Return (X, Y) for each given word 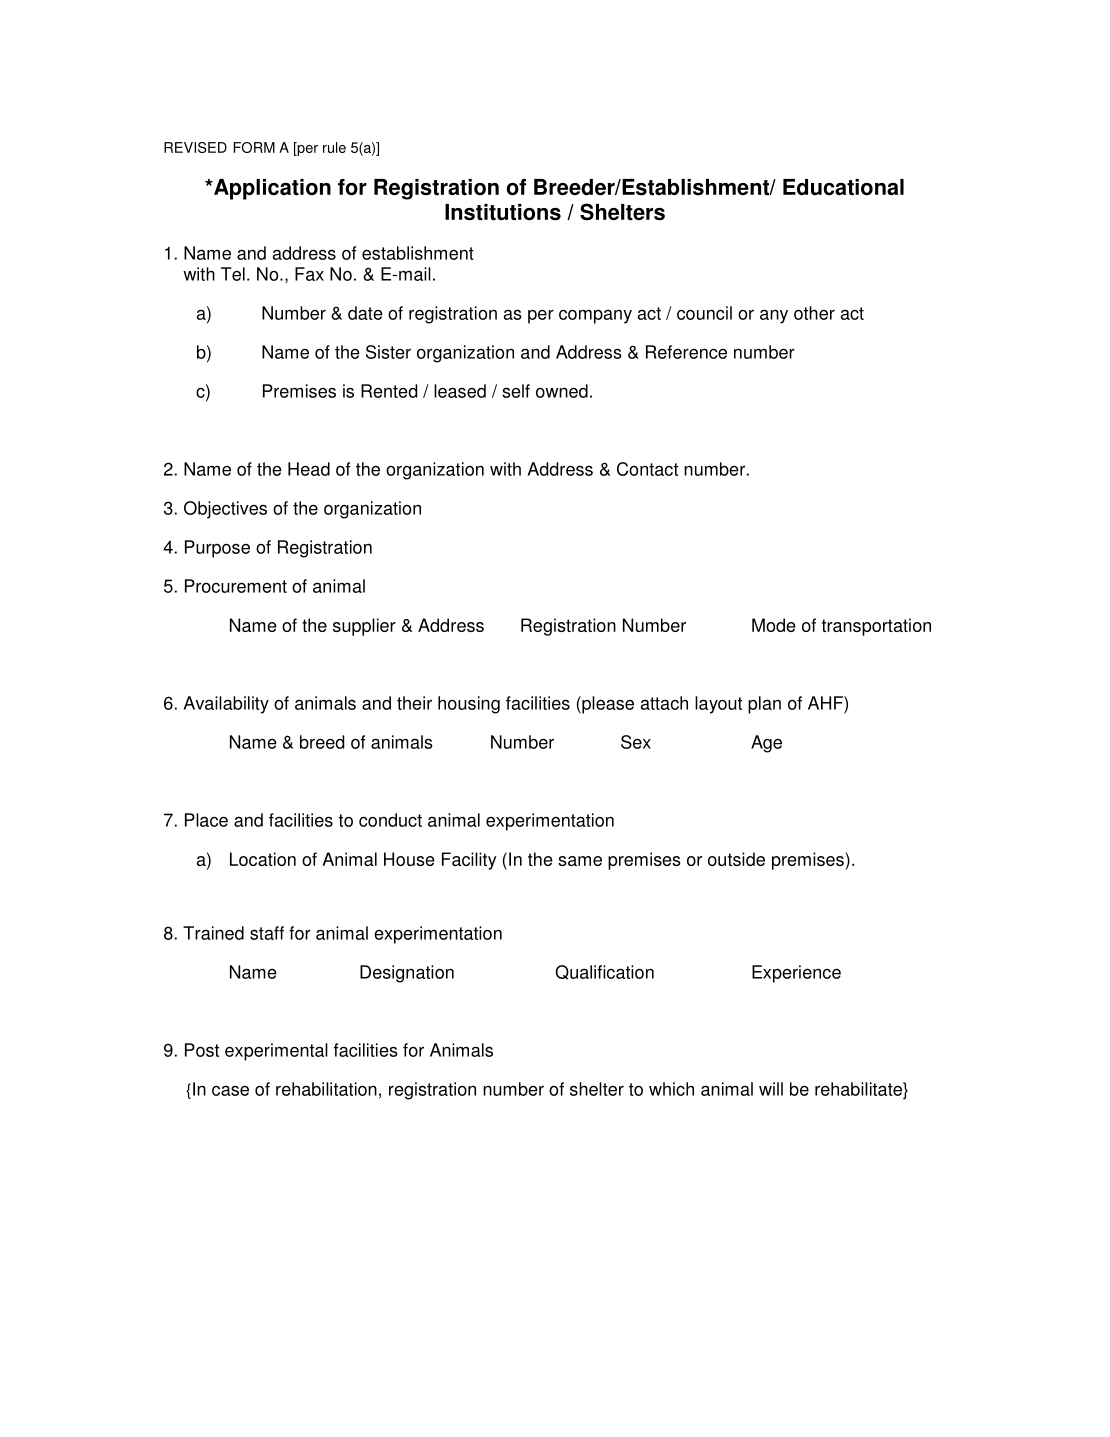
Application (271, 189)
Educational (843, 187)
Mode (774, 625)
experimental (276, 1052)
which (671, 1089)
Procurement (236, 586)
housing (469, 705)
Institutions (503, 212)
